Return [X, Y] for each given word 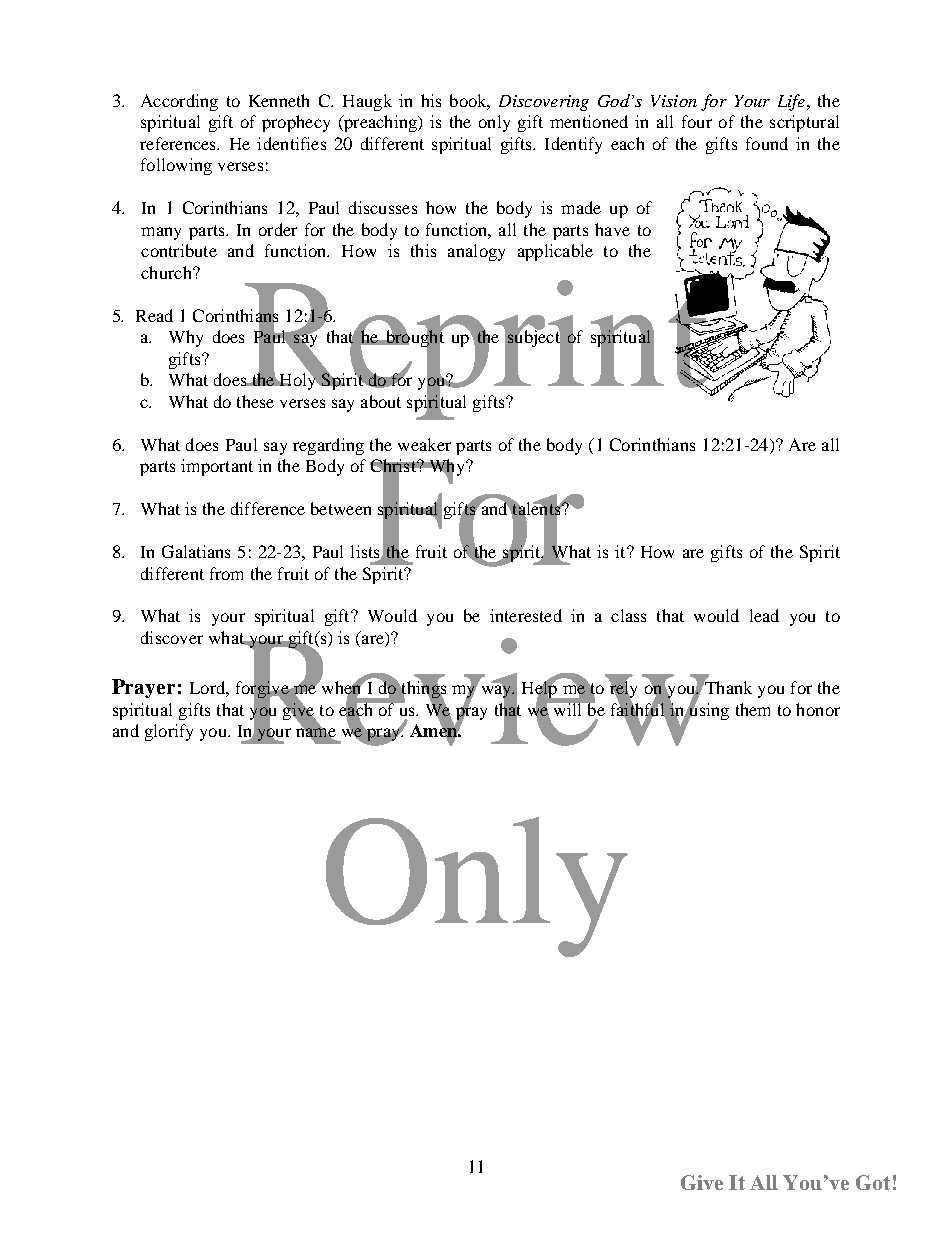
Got [873, 1182]
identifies [291, 143]
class [628, 615]
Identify [573, 145]
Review [475, 690]
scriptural [804, 123]
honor [818, 709]
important [217, 467]
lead [764, 615]
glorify [169, 732]
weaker [424, 444]
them [753, 709]
